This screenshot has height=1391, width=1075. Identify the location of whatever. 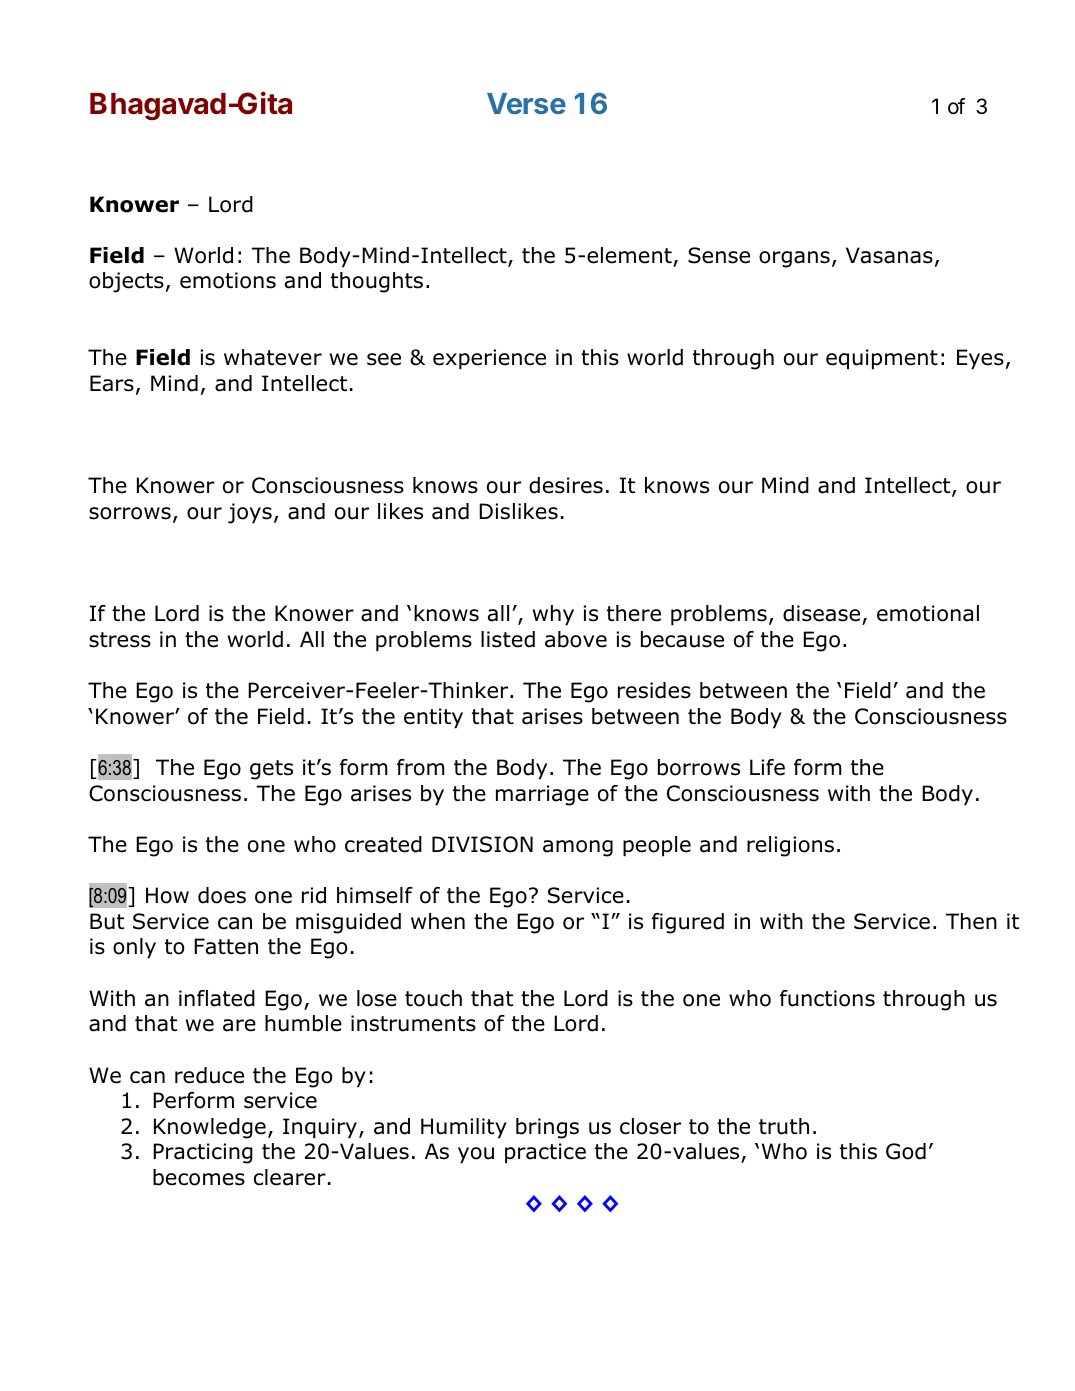
(273, 357).
